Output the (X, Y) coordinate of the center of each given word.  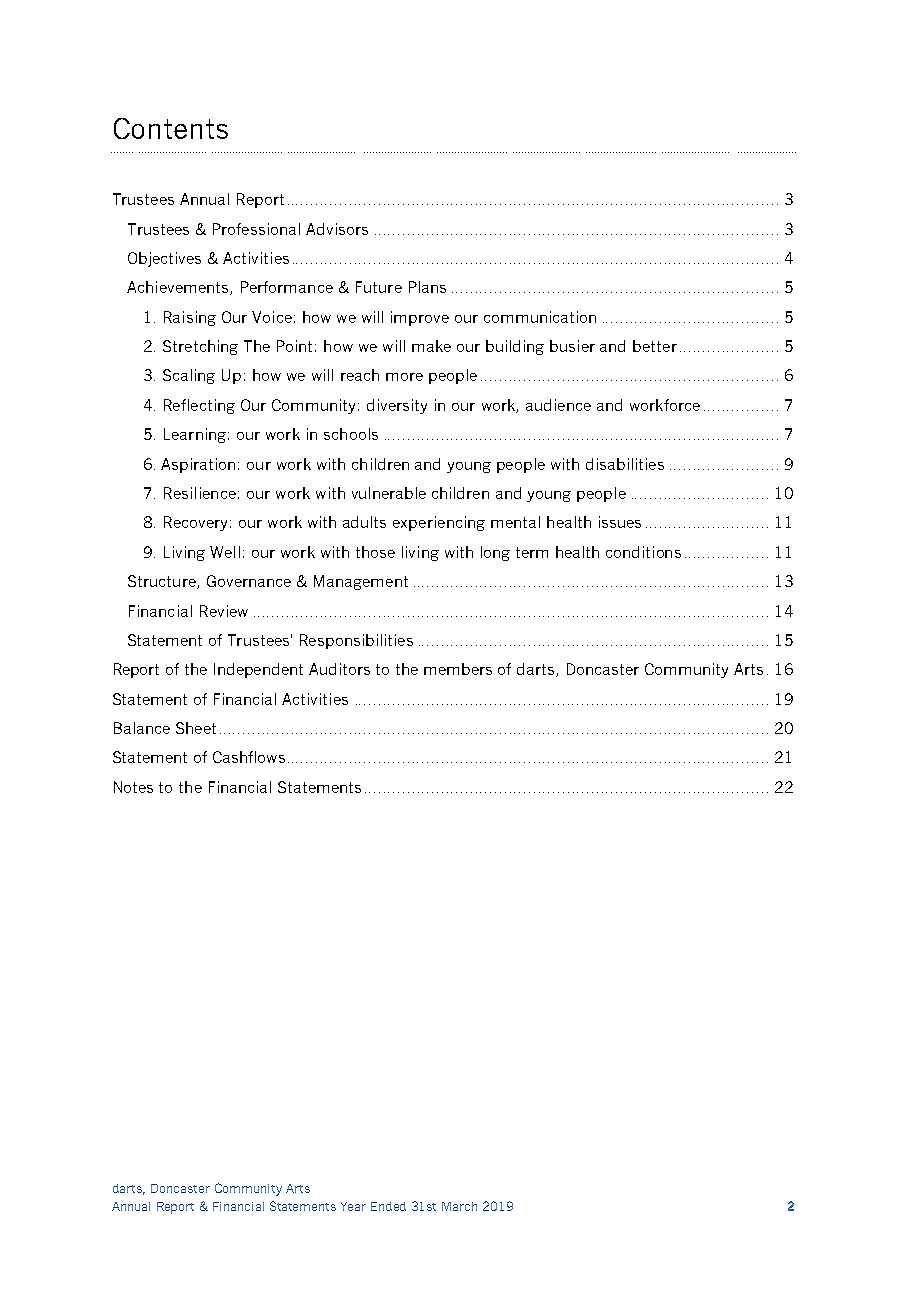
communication (540, 317)
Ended (388, 1206)
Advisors (337, 229)
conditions (643, 552)
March (459, 1206)
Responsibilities (356, 641)
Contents (171, 128)
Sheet (196, 728)
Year (353, 1206)
